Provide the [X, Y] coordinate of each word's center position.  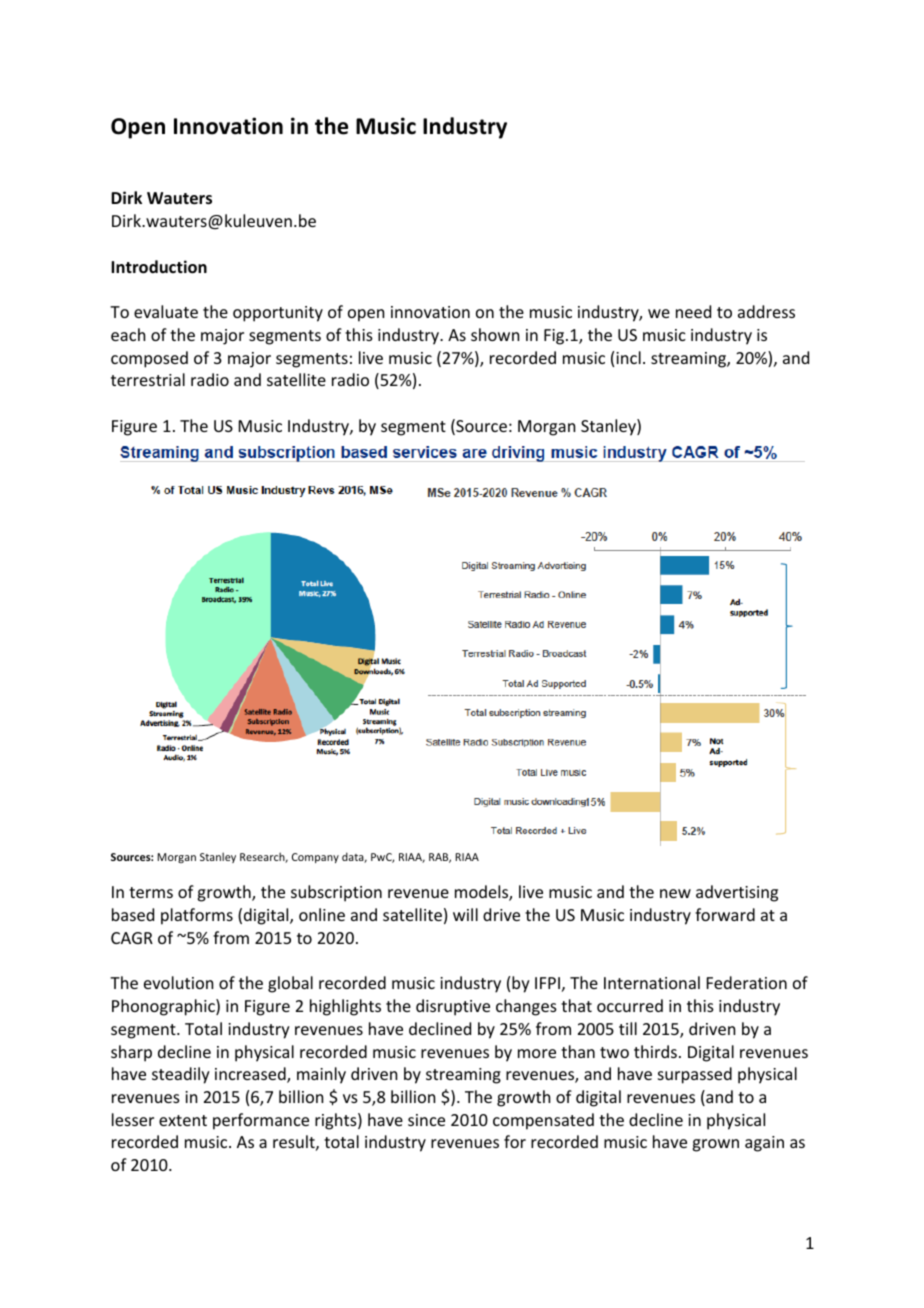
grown [715, 1145]
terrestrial [148, 379]
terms [151, 892]
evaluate [166, 311]
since [426, 1120]
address [766, 311]
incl [628, 357]
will [465, 914]
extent [183, 1120]
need [693, 311]
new [675, 893]
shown [495, 334]
